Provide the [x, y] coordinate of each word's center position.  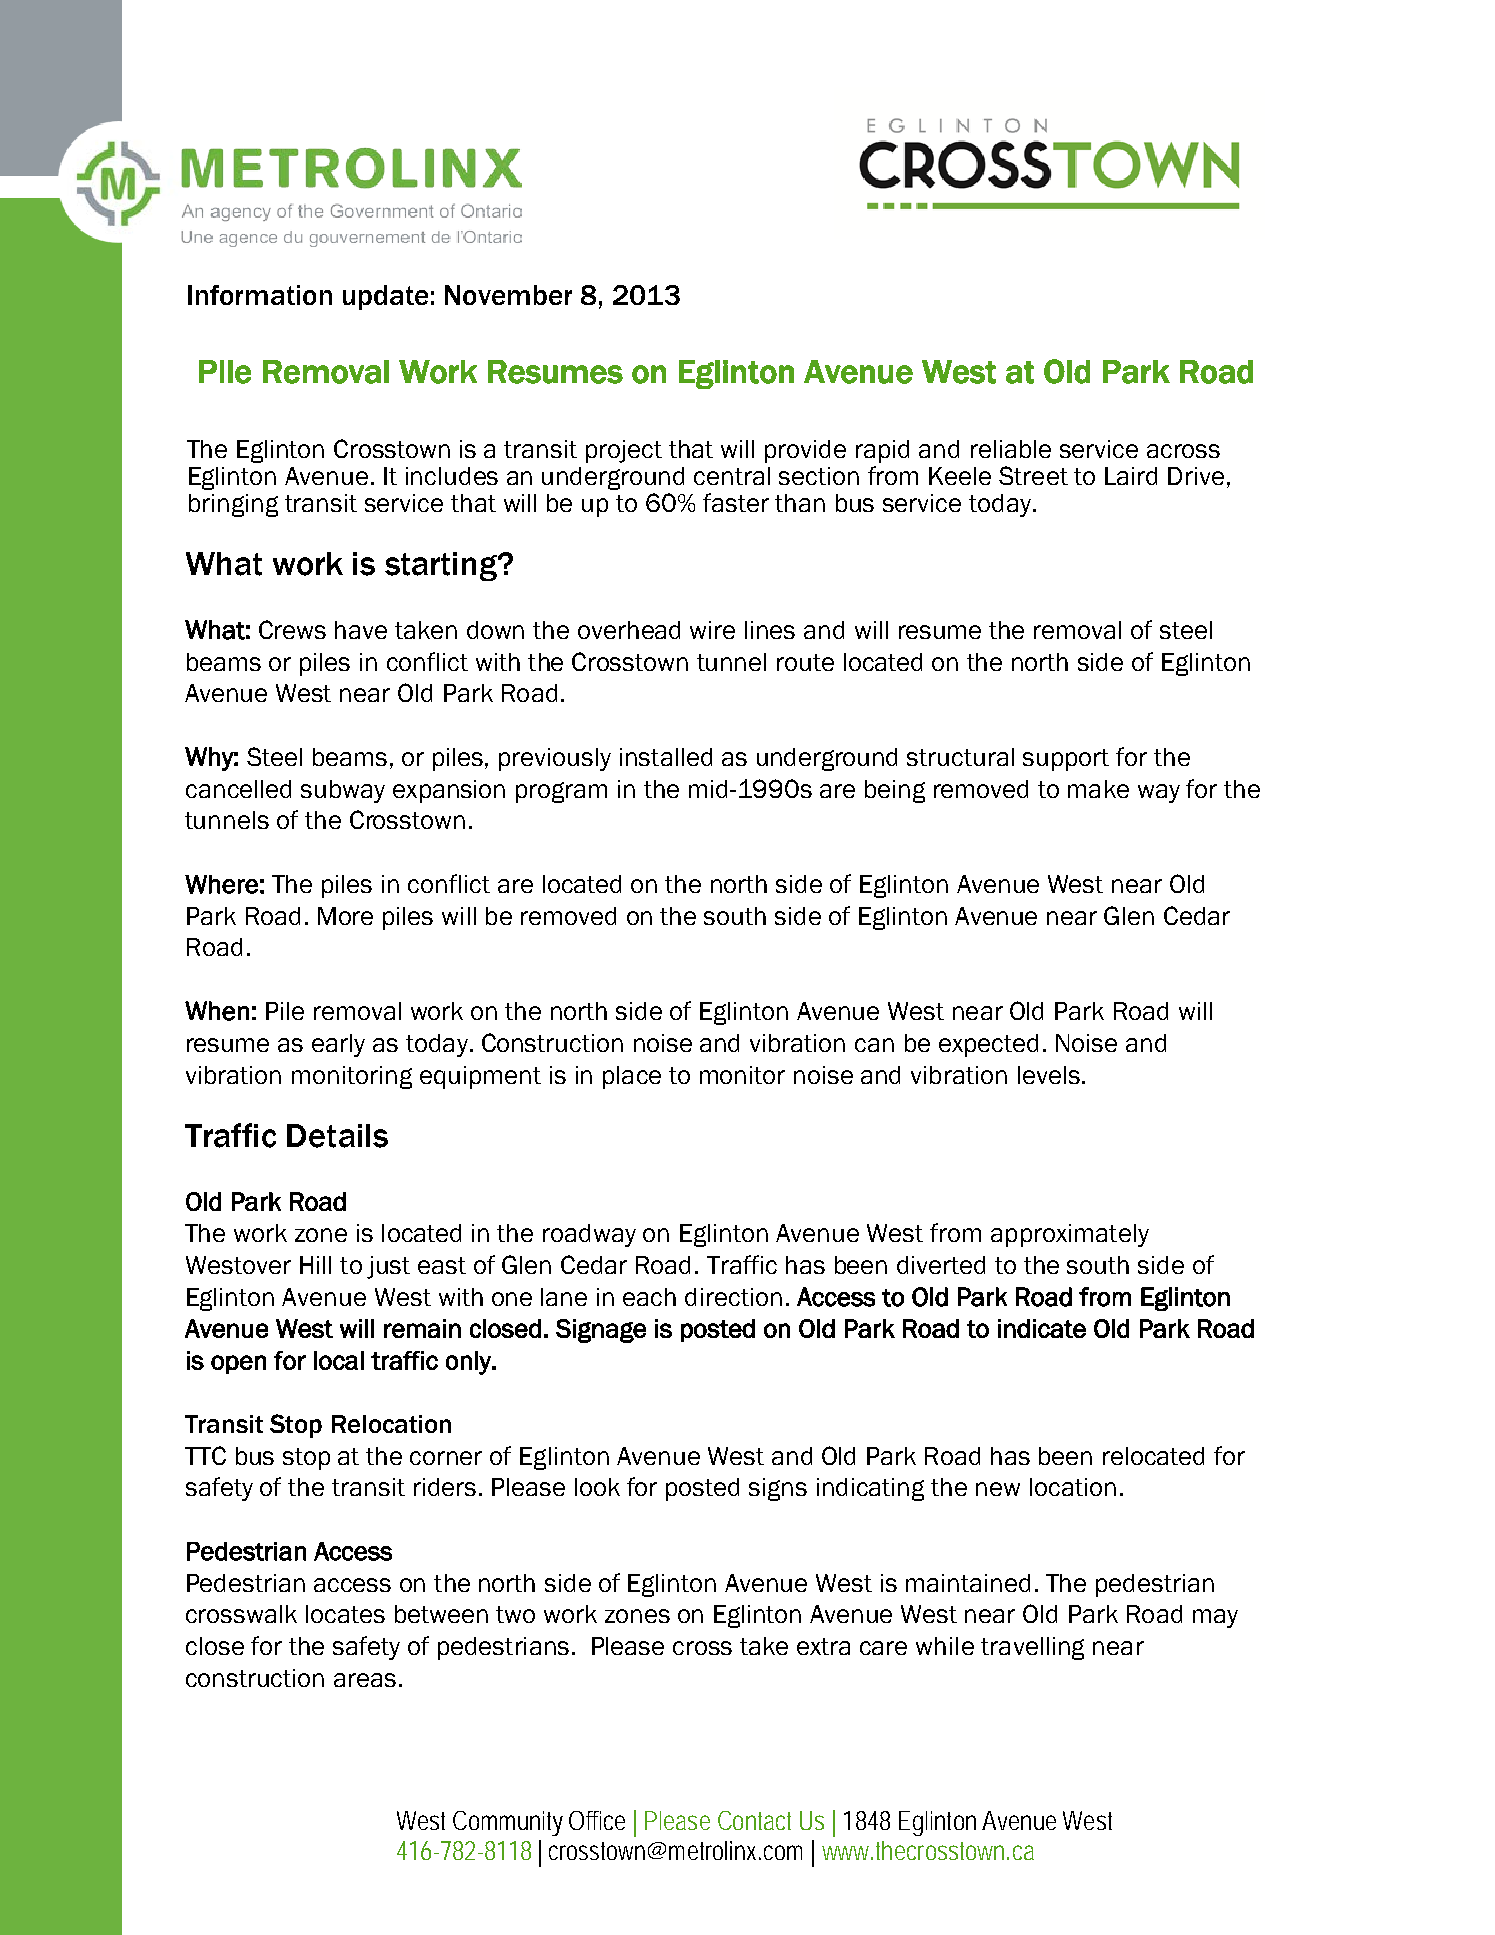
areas [365, 1680]
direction [733, 1297]
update [385, 297]
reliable [1011, 449]
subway [343, 791]
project [624, 451]
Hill [315, 1265]
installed [666, 757]
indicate [1042, 1328]
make [1098, 789]
